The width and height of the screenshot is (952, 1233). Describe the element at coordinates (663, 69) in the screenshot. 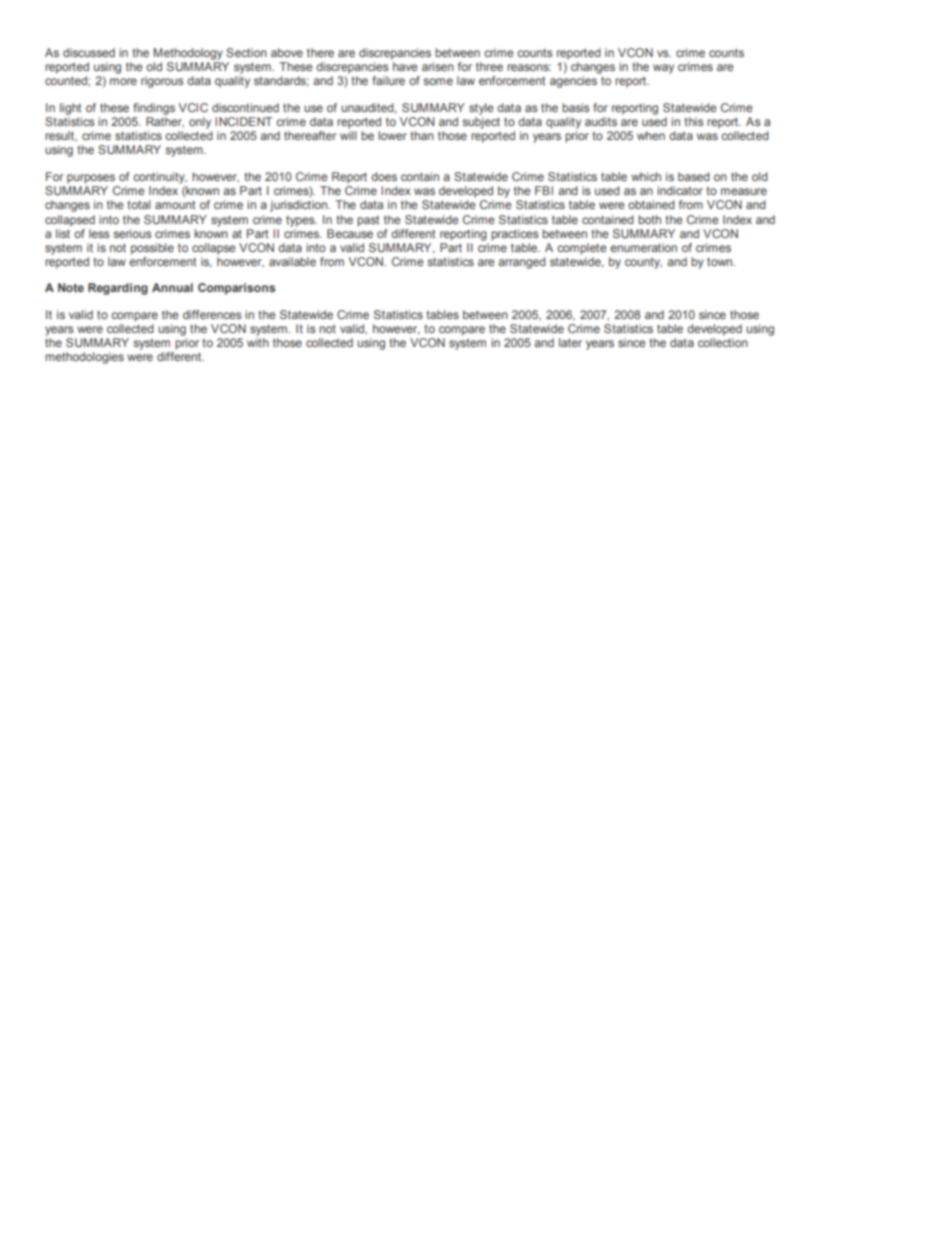

I see `way` at that location.
